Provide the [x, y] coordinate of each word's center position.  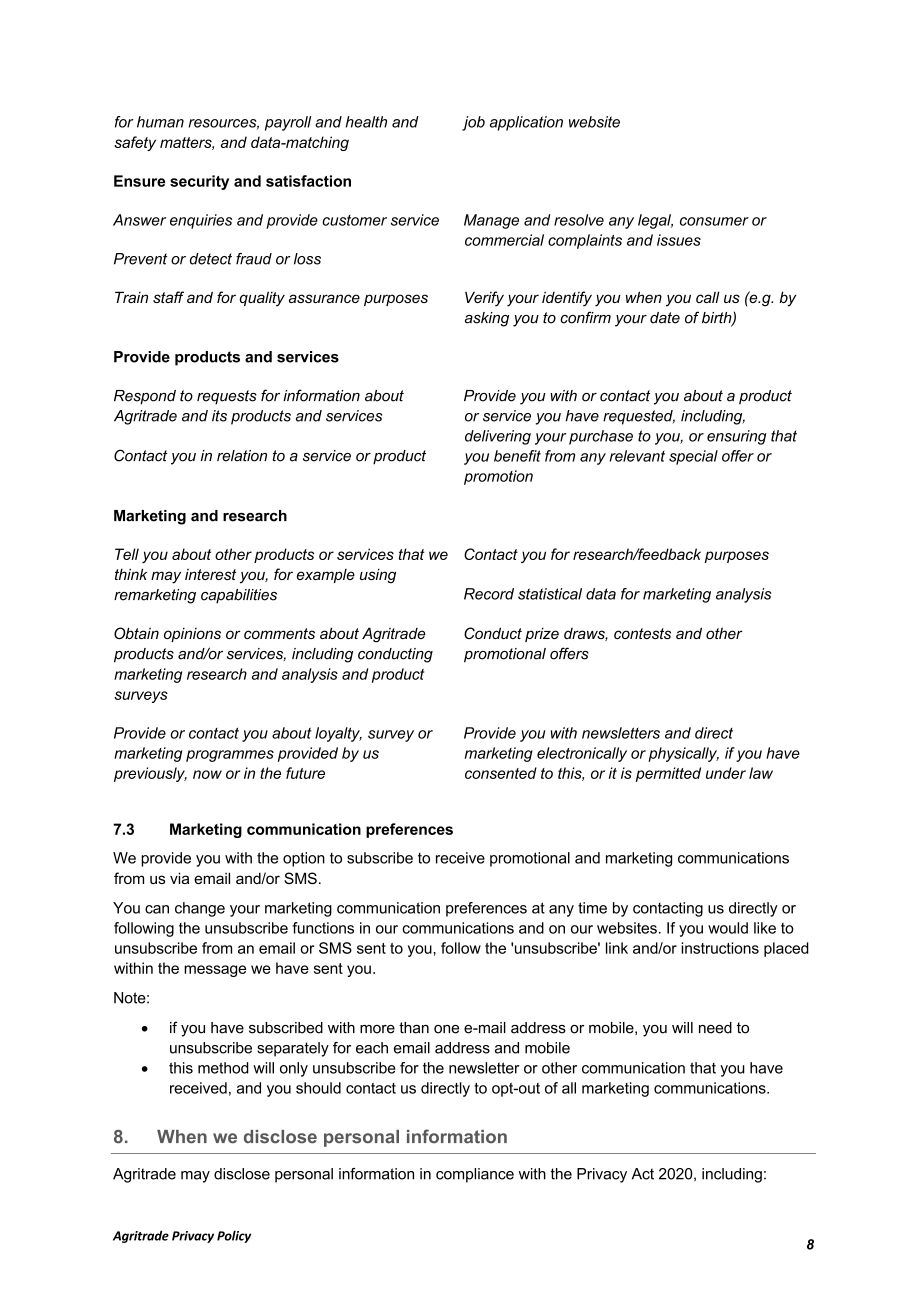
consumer [714, 221]
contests [642, 633]
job [473, 123]
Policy [234, 1236]
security [199, 182]
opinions [192, 635]
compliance [475, 1175]
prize [542, 634]
